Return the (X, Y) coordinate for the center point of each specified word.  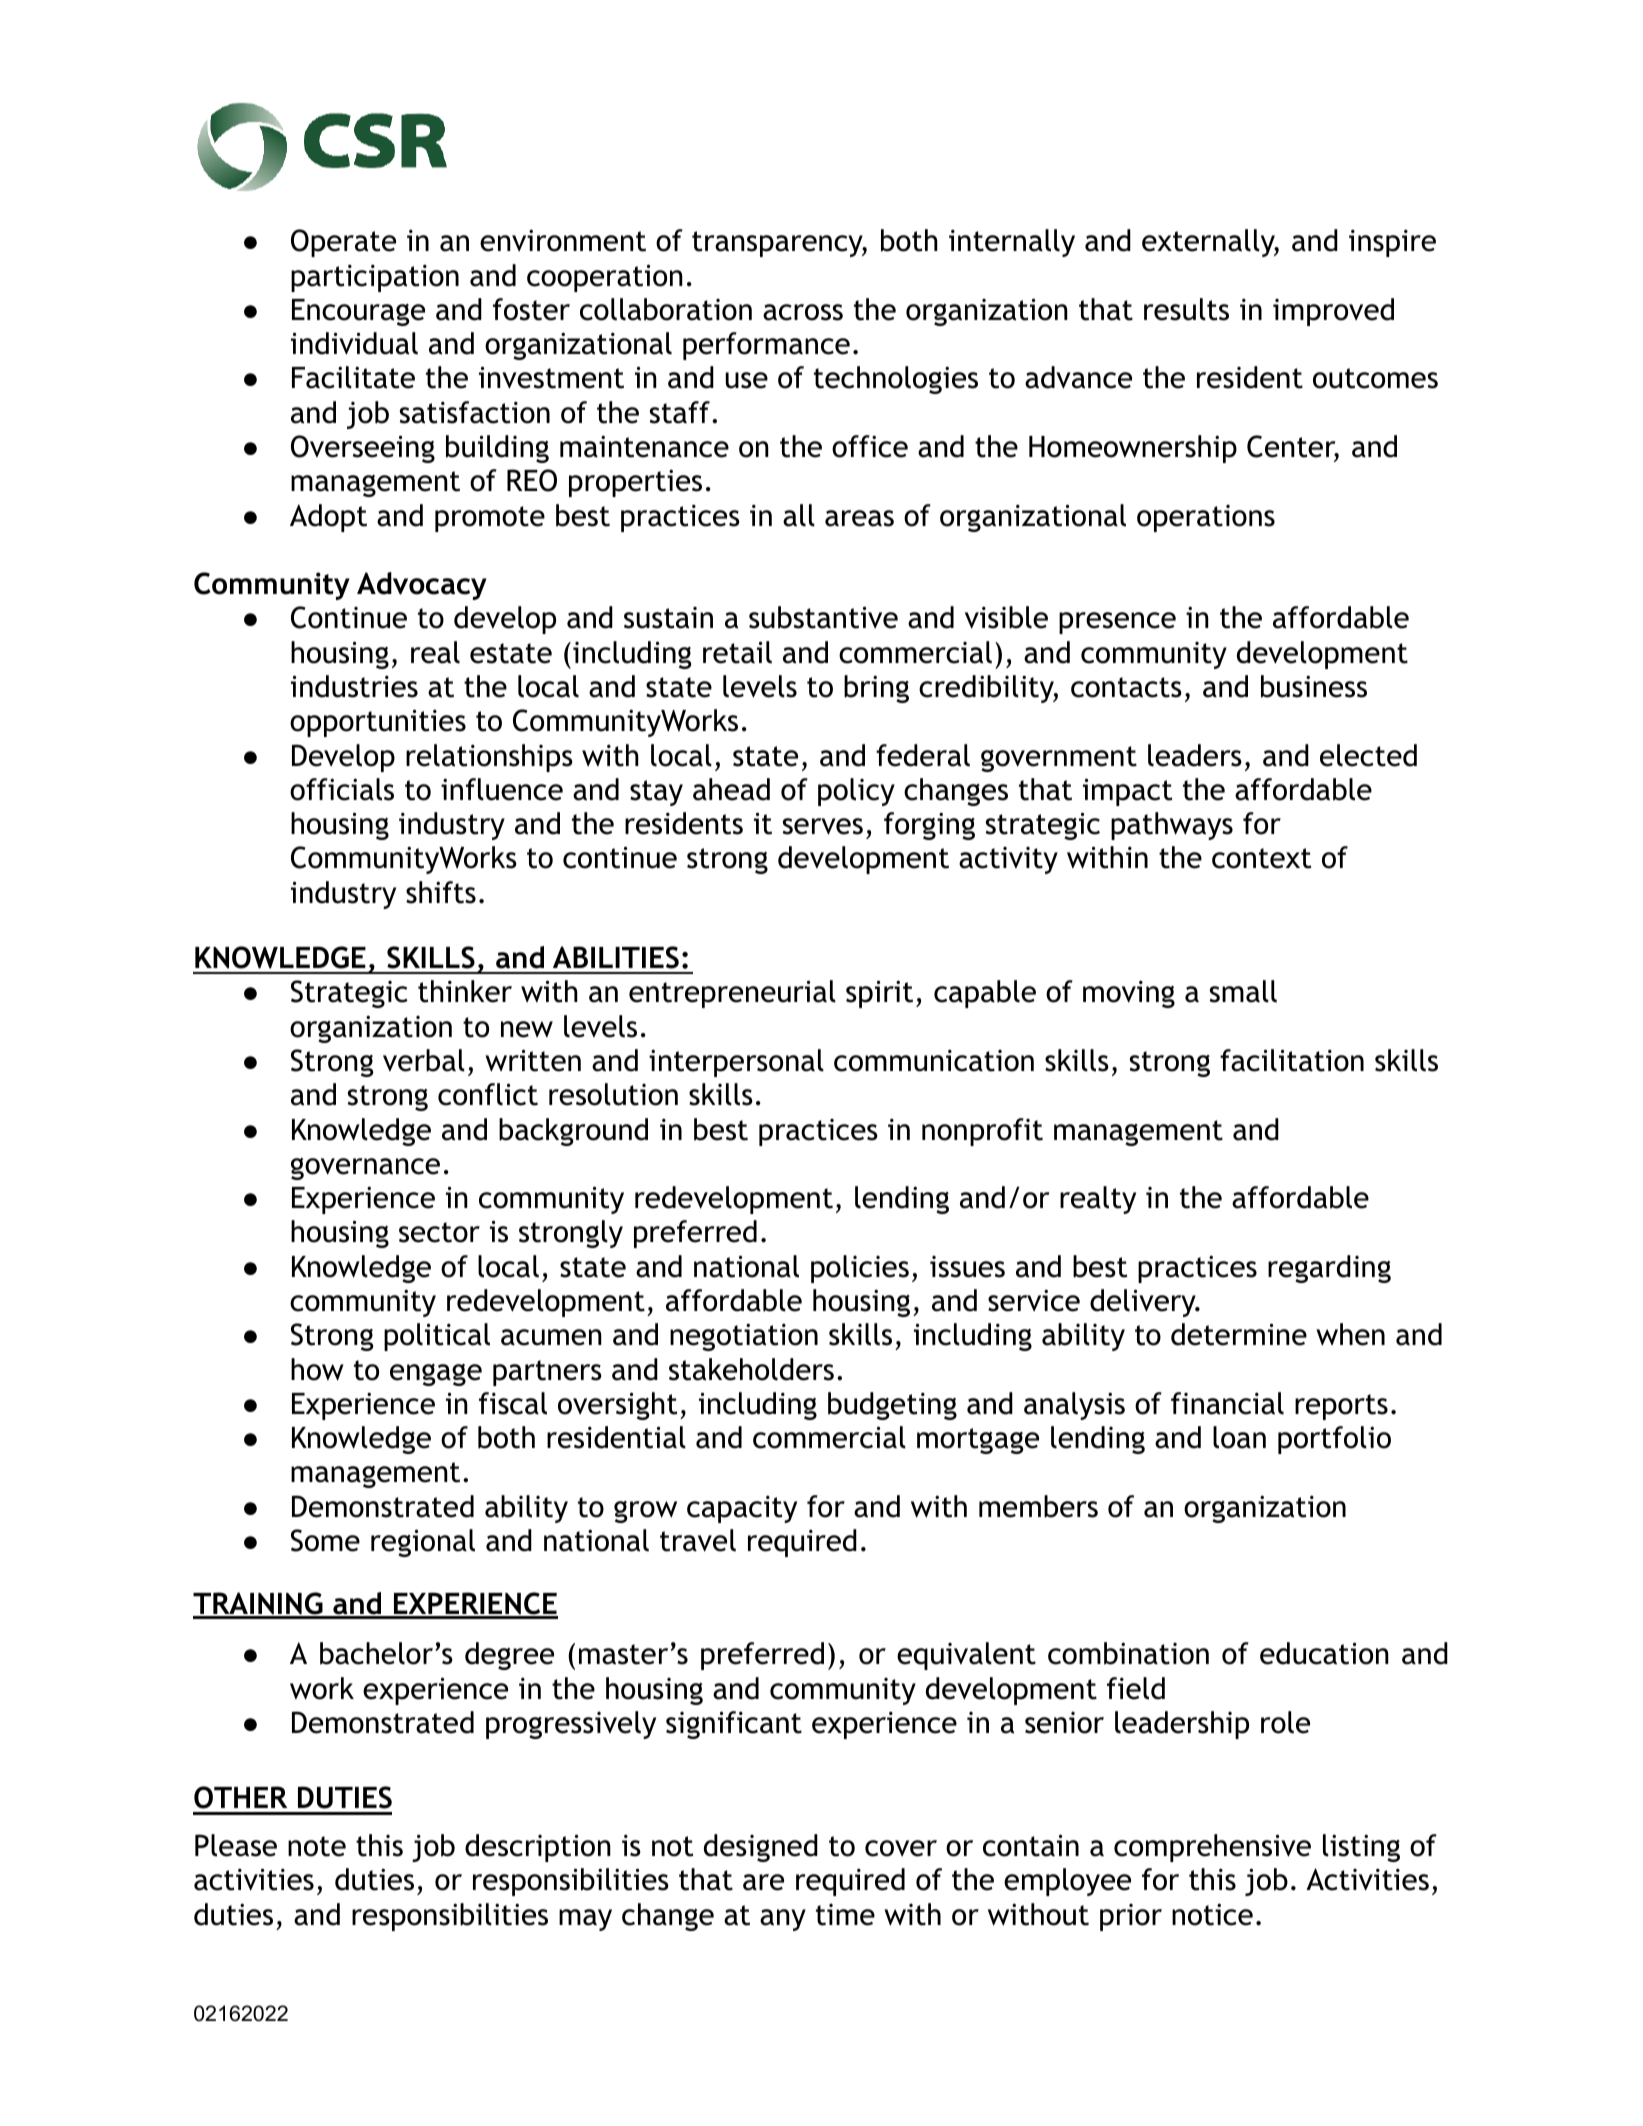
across (803, 312)
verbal (424, 1060)
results (1186, 309)
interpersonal (736, 1063)
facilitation (1292, 1060)
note (317, 1846)
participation (375, 278)
